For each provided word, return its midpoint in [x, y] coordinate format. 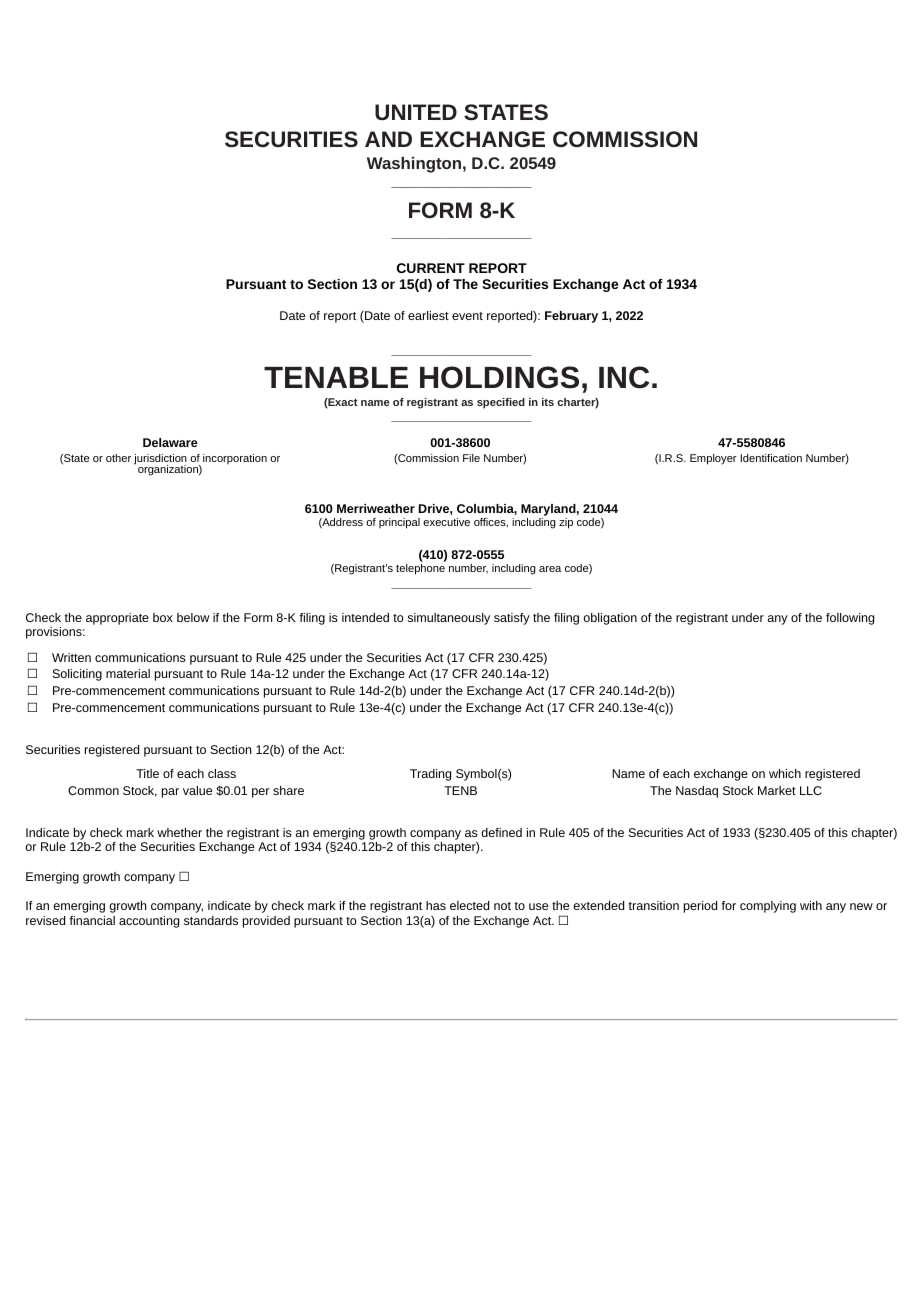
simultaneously [449, 619]
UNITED [416, 112]
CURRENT [431, 268]
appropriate [117, 619]
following [850, 619]
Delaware [170, 442]
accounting [149, 922]
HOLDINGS [499, 377]
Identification [771, 458]
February [571, 317]
